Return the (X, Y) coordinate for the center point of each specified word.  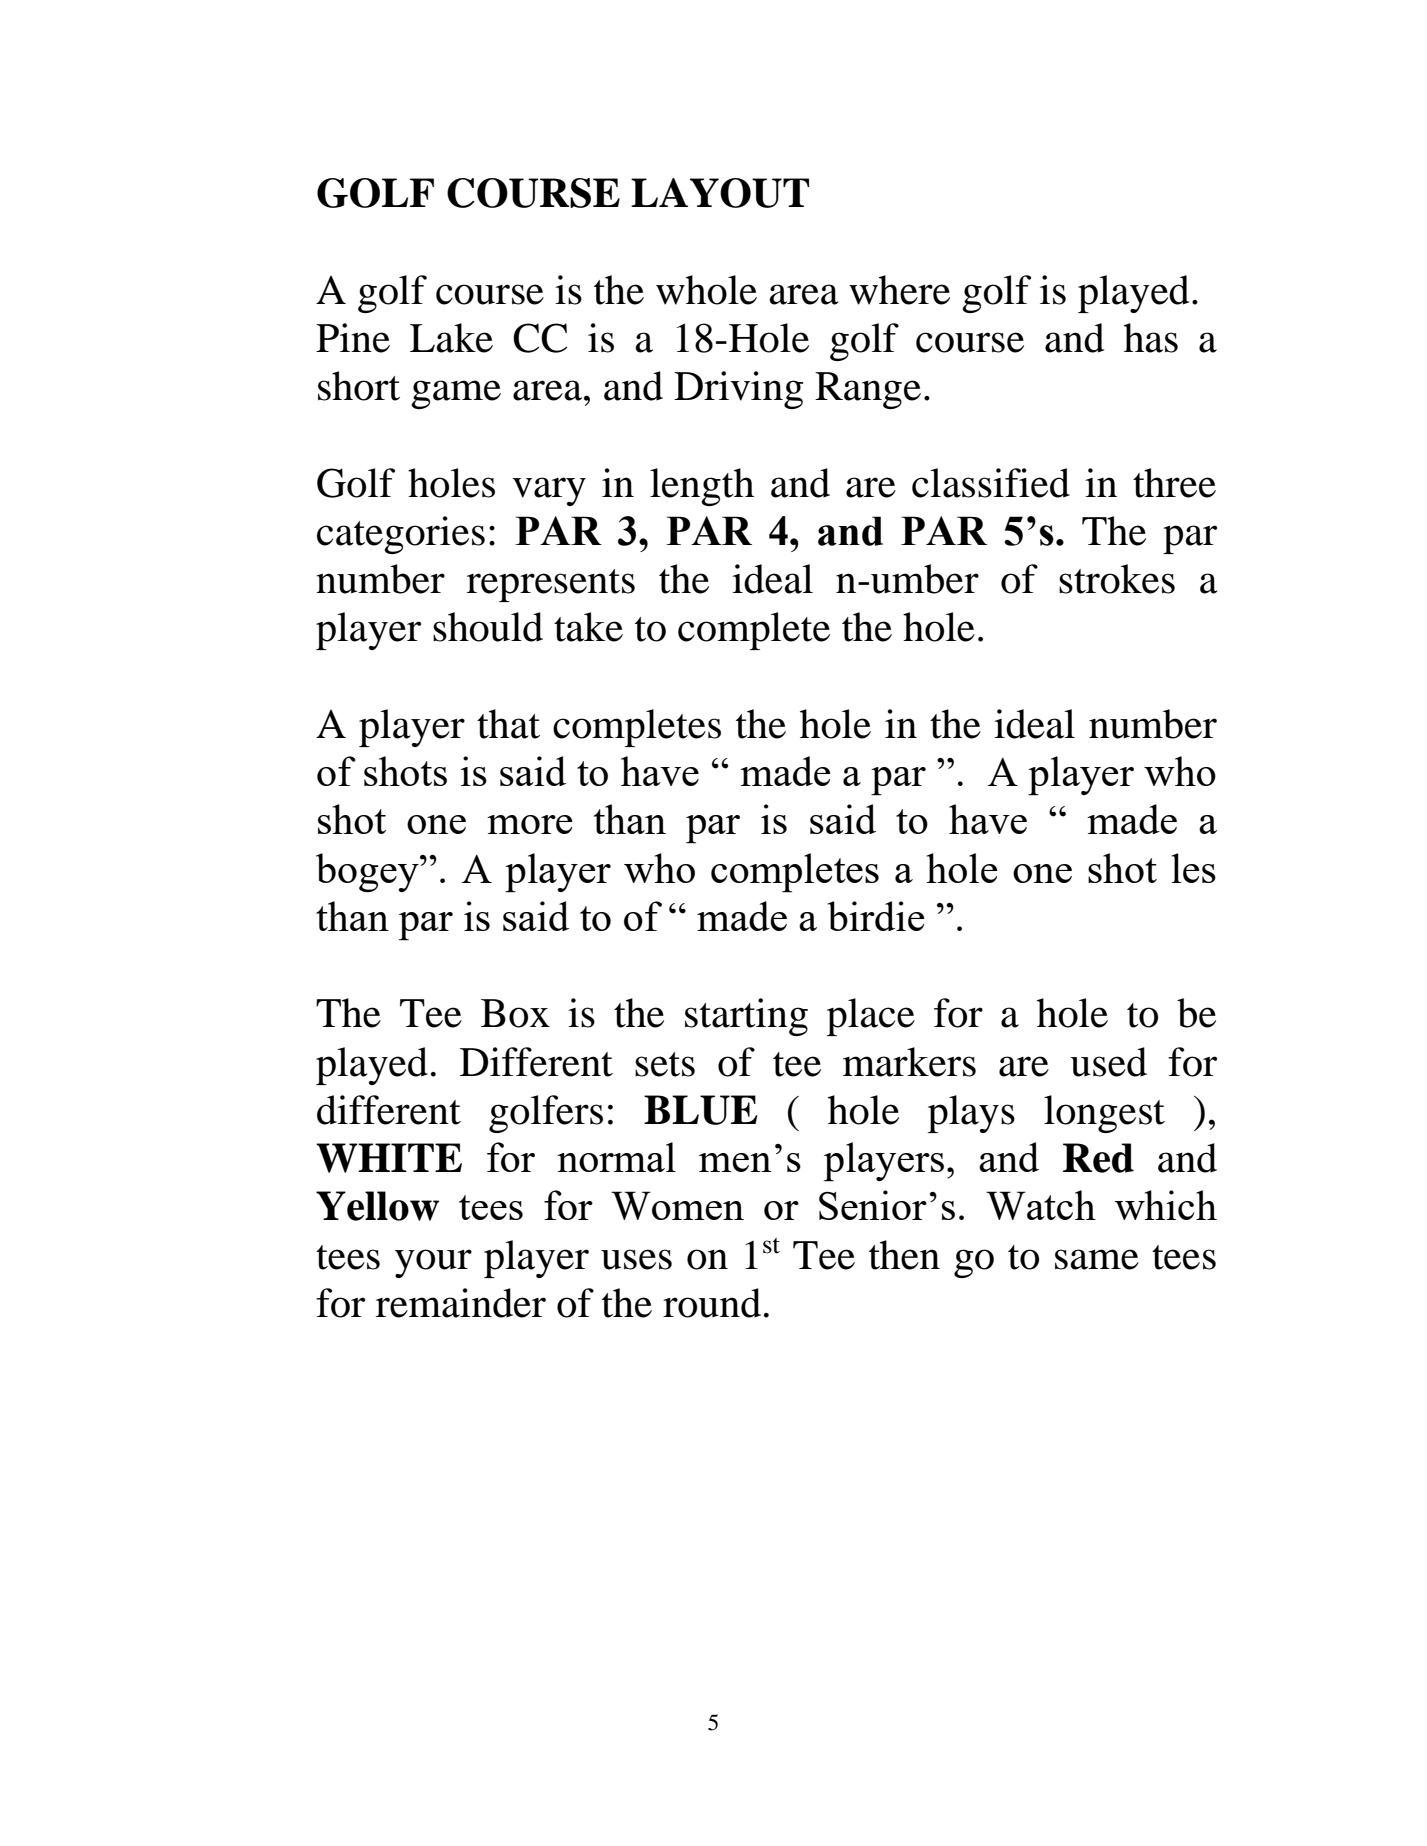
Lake (451, 338)
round (712, 1303)
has (1151, 338)
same (1097, 1259)
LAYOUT (720, 193)
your (433, 1263)
